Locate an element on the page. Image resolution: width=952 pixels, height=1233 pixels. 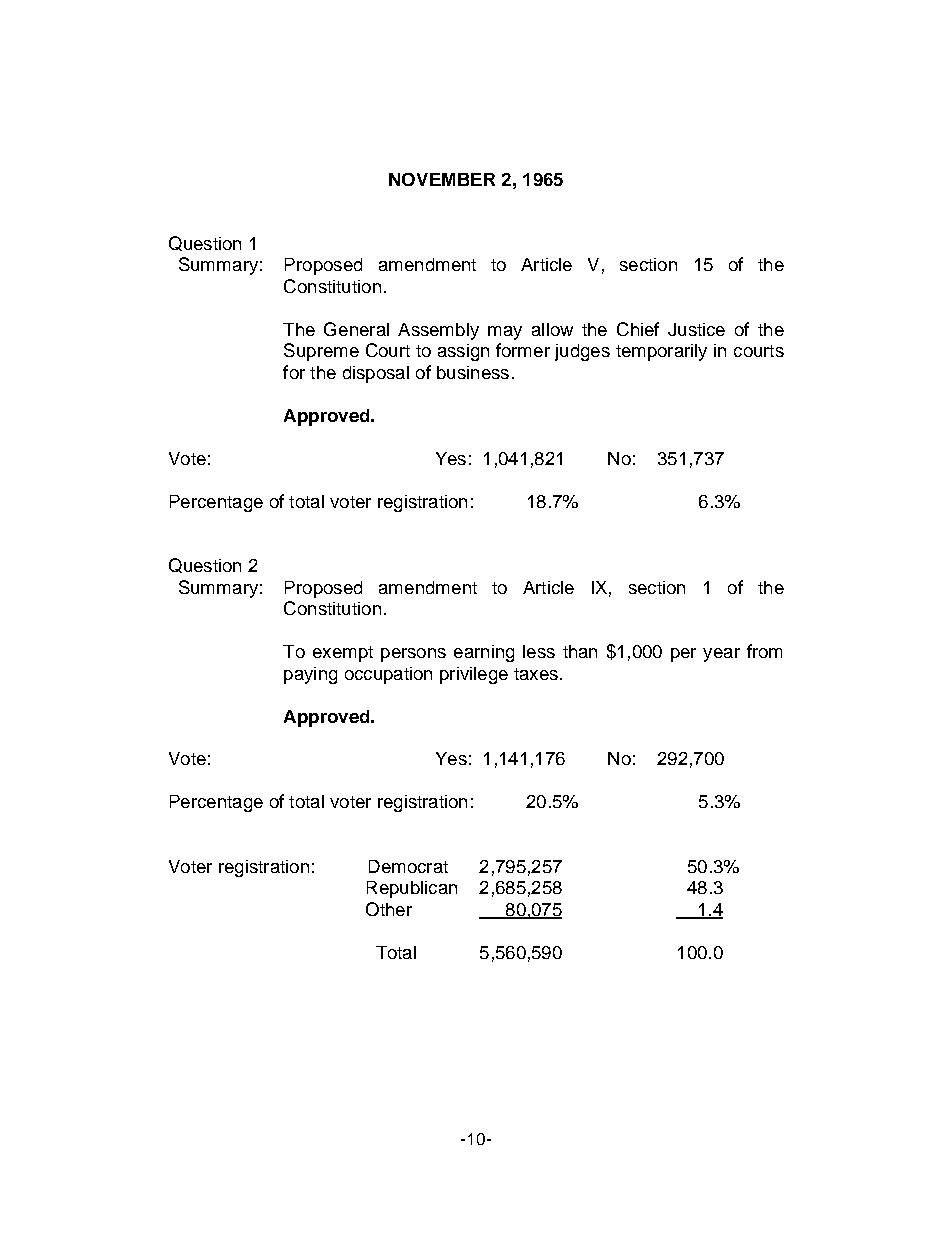
General is located at coordinates (356, 329).
